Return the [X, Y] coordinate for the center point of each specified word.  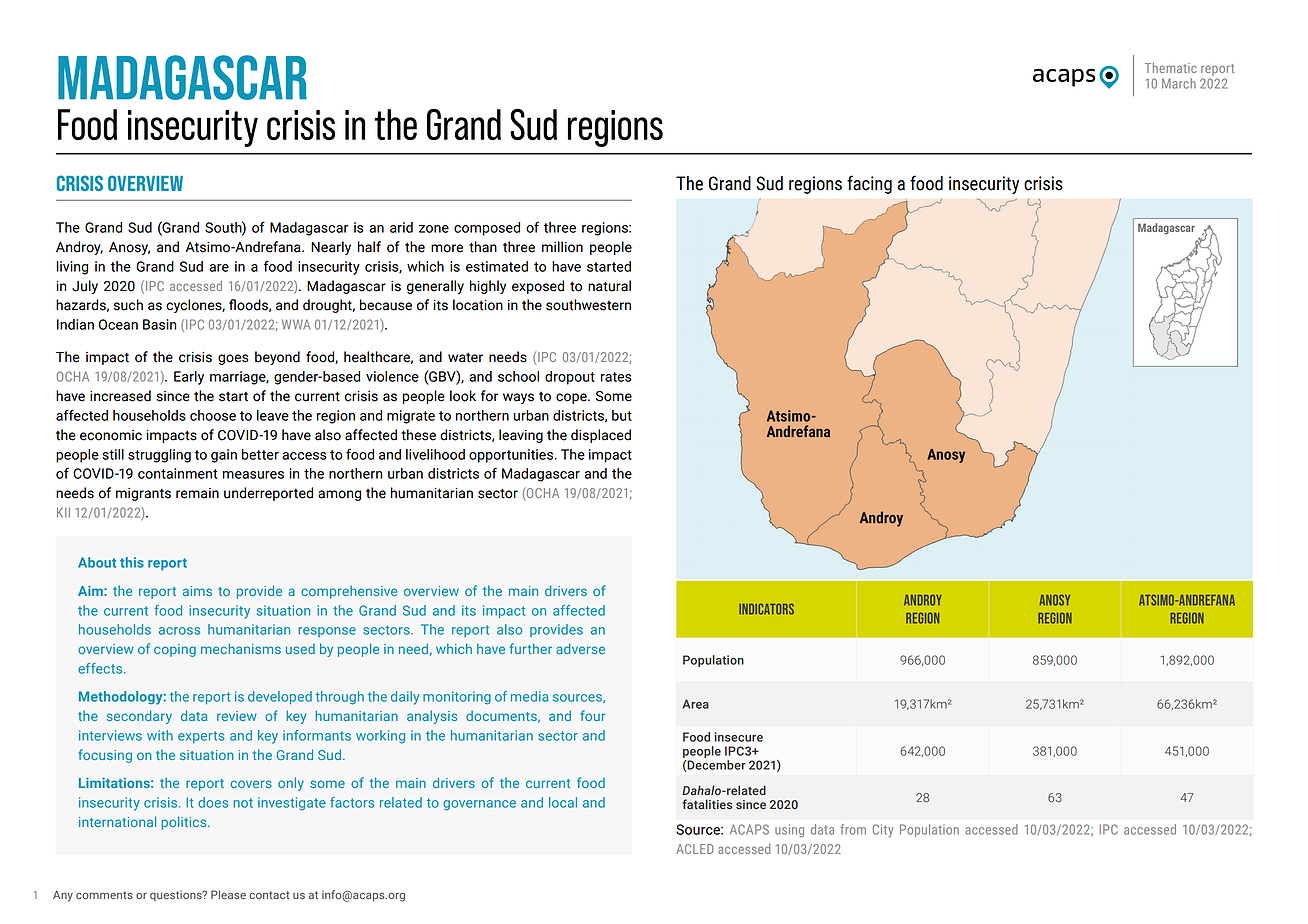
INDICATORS [766, 609]
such [128, 305]
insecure [739, 737]
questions [177, 895]
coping [175, 650]
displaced [601, 436]
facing [869, 184]
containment [178, 473]
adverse [580, 648]
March [1179, 83]
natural [609, 286]
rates [616, 377]
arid [401, 227]
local [563, 802]
